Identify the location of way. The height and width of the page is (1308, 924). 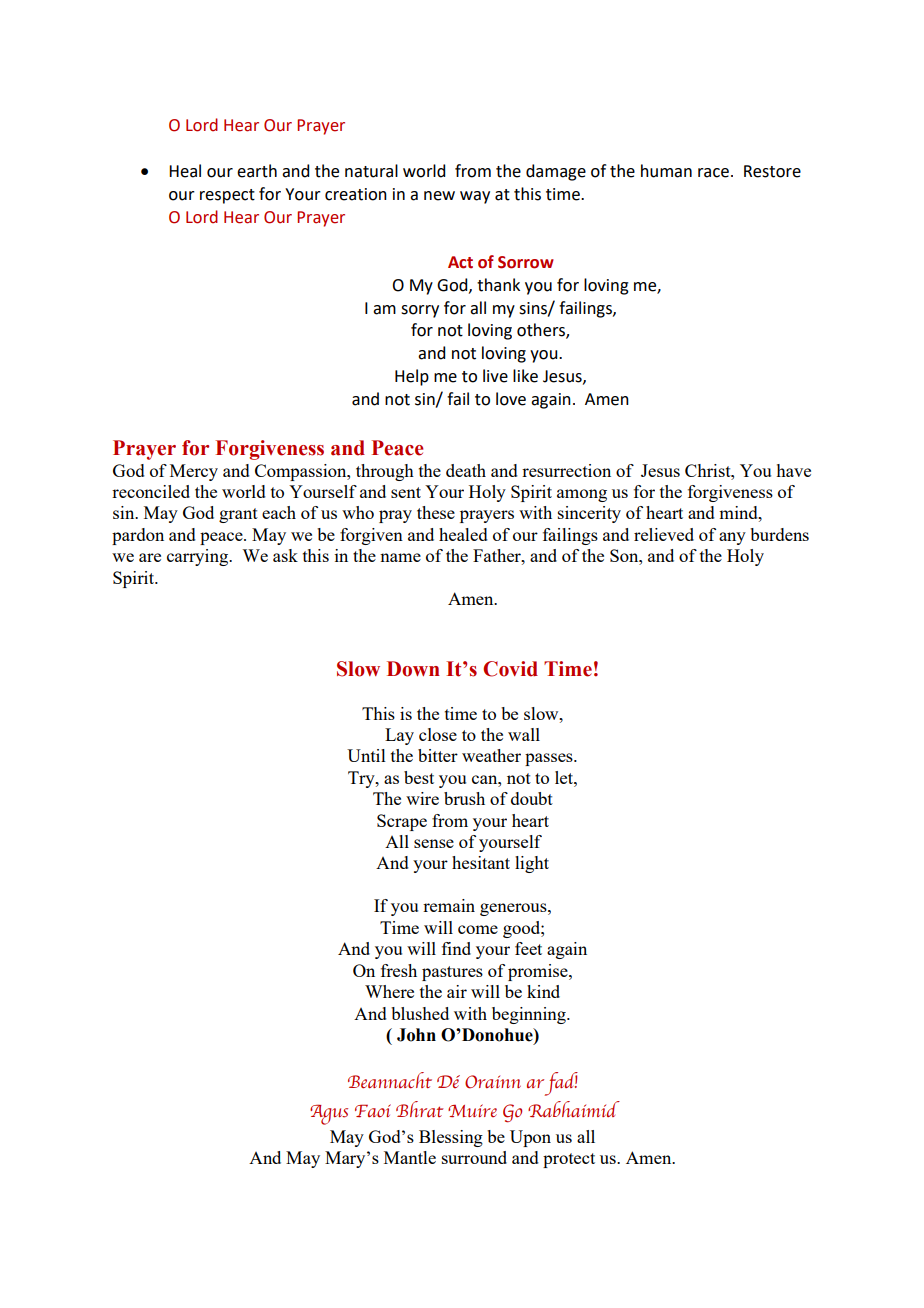
(475, 197).
